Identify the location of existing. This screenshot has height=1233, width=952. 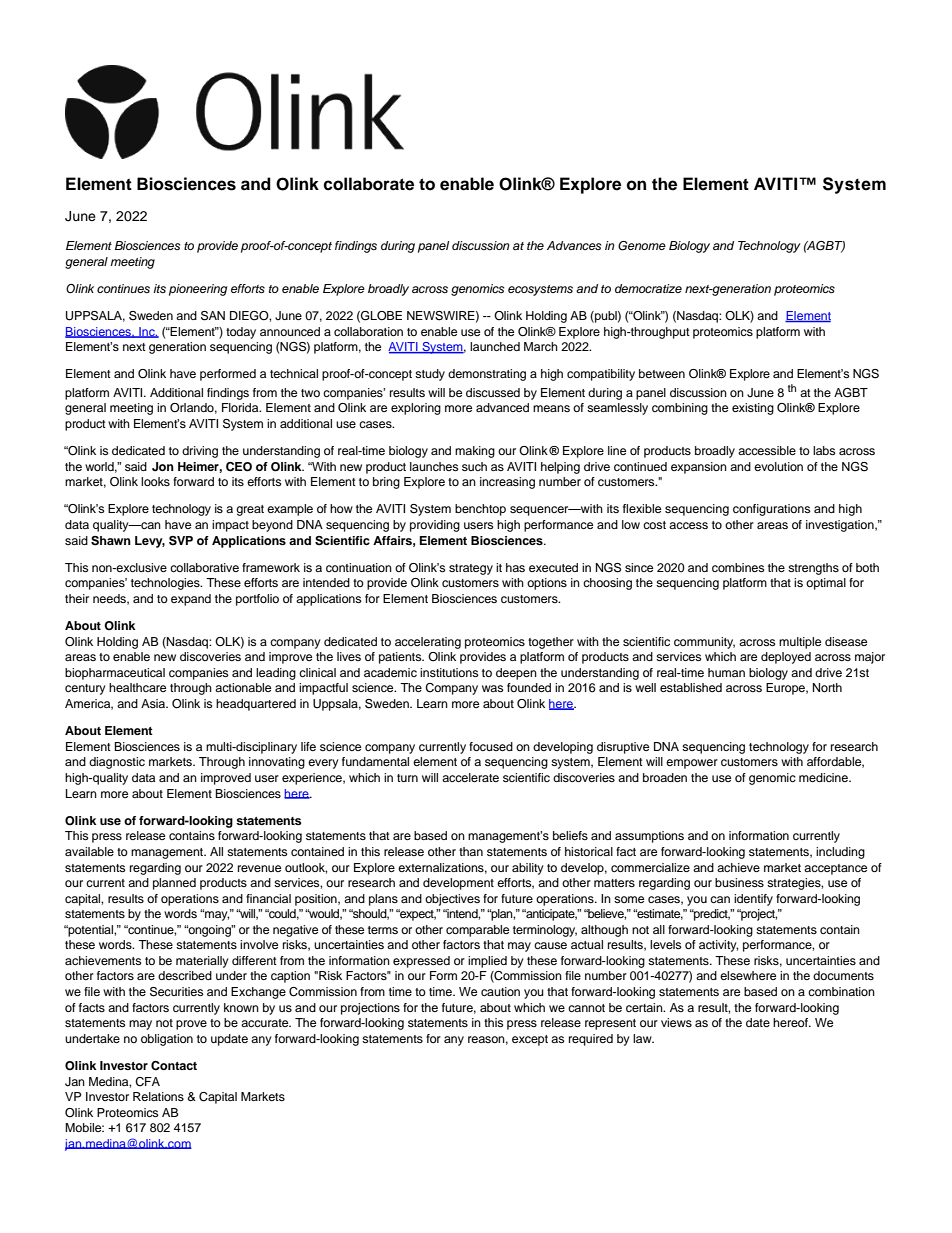
(753, 409).
